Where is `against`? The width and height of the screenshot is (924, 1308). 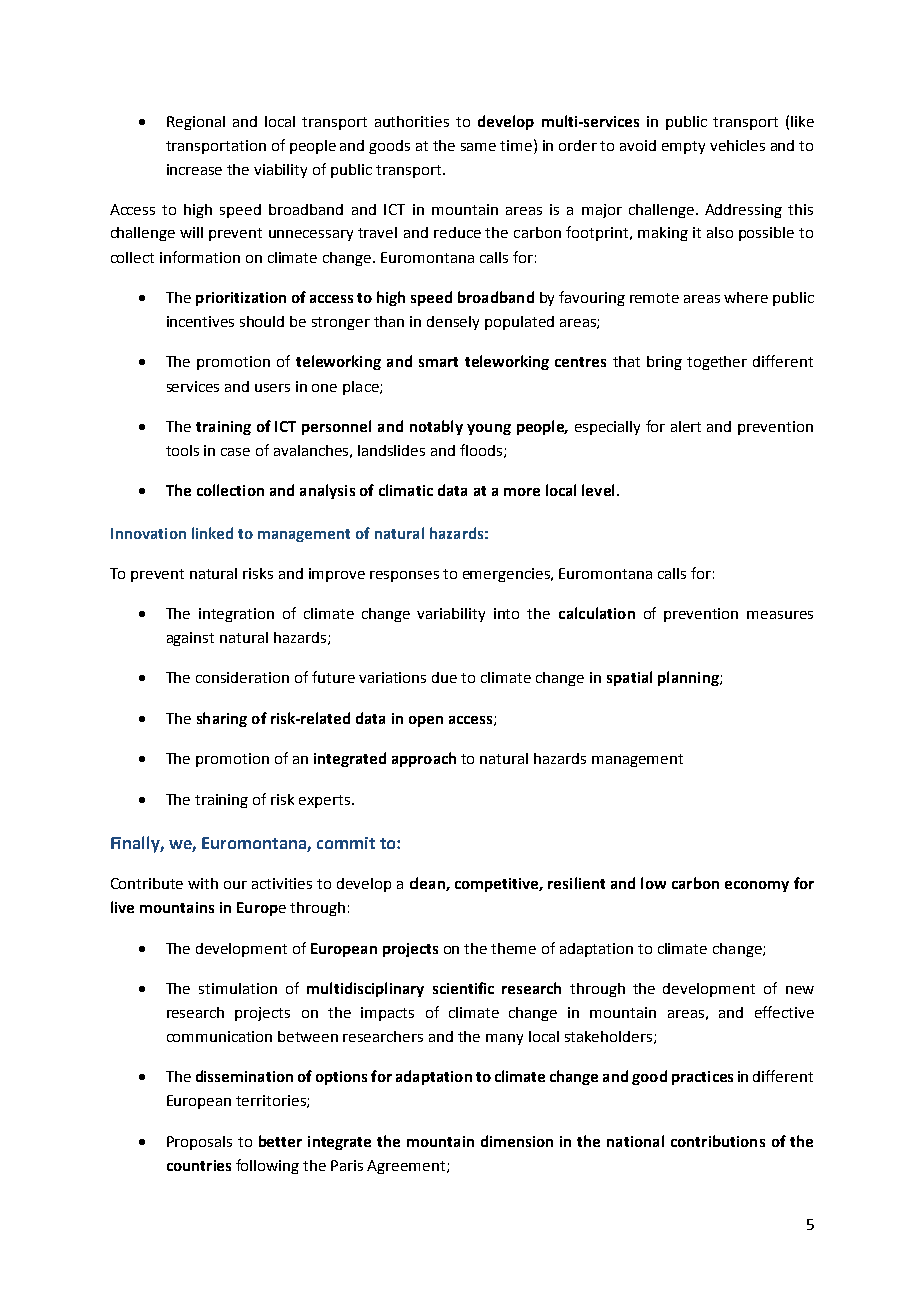 against is located at coordinates (190, 639).
